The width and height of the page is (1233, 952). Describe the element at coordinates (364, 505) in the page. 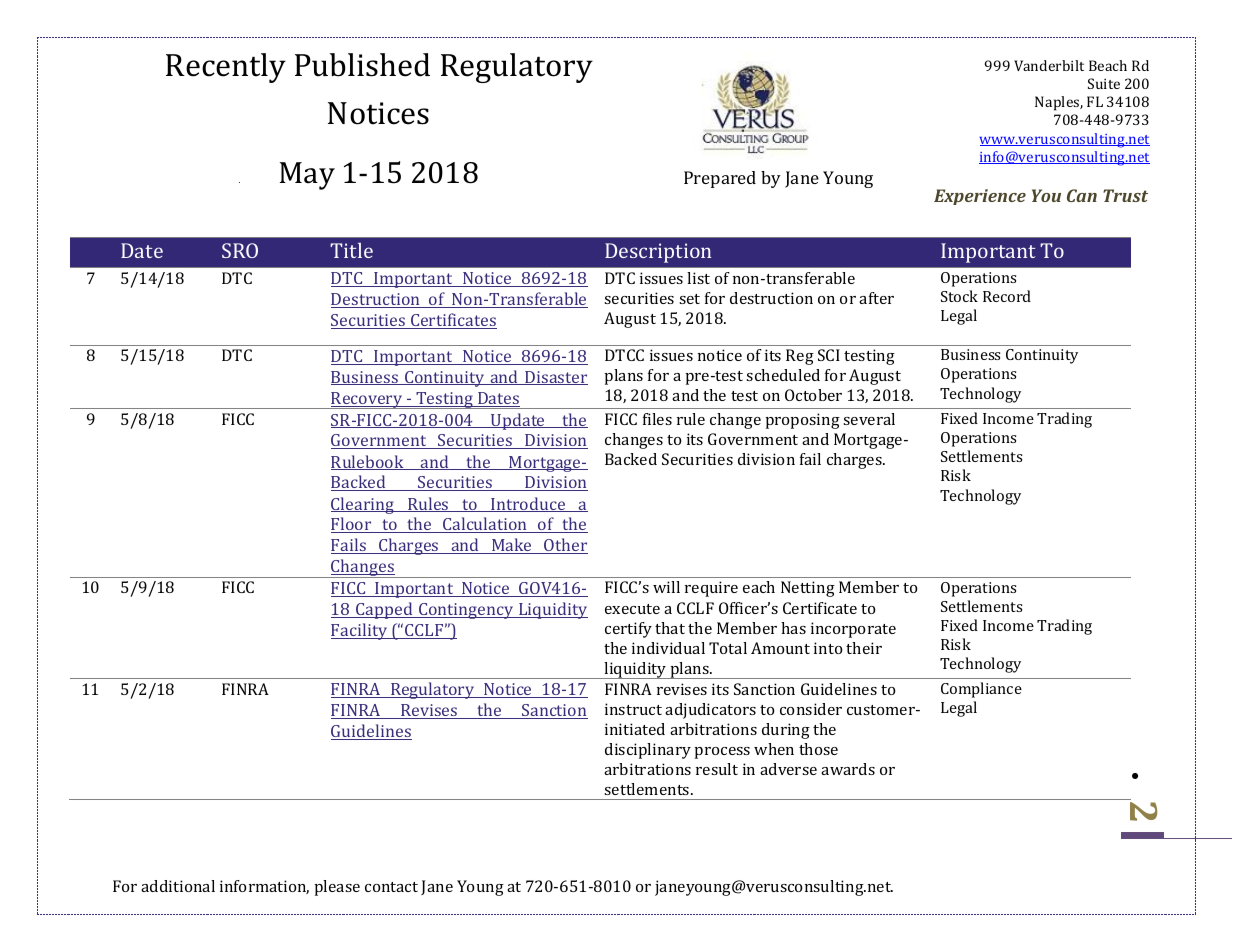

I see `Clearing` at that location.
